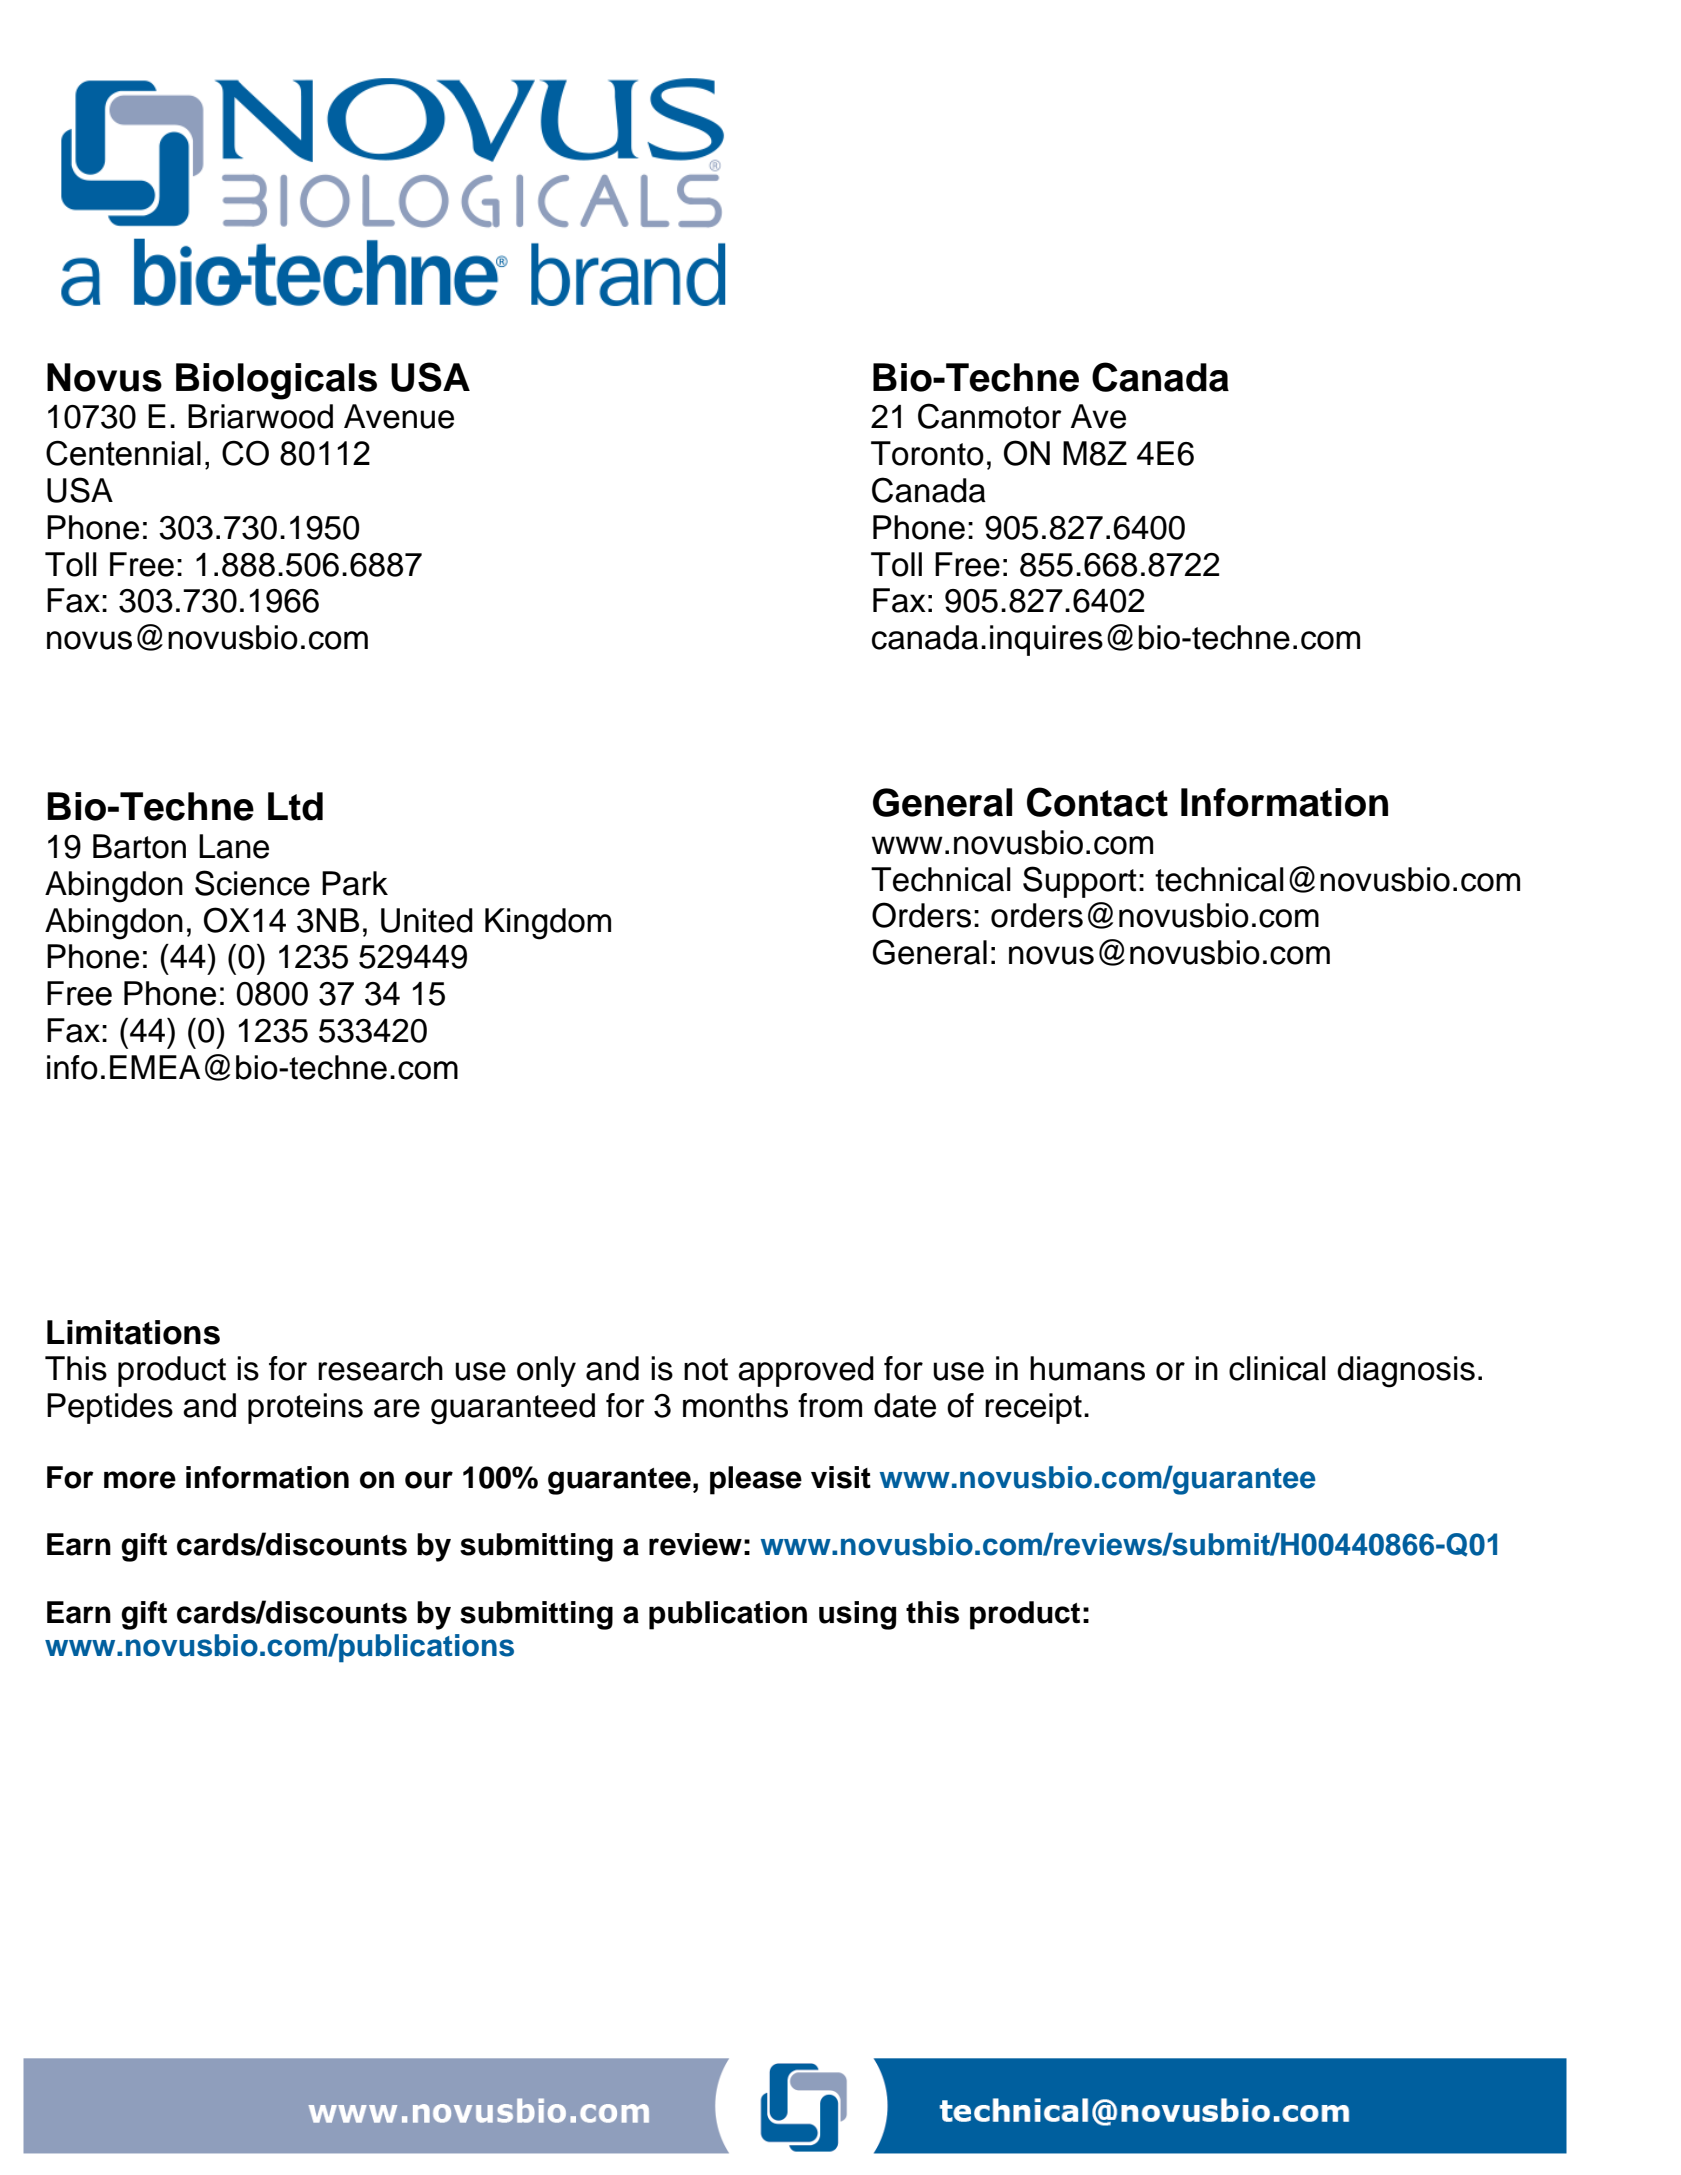  Describe the element at coordinates (276, 381) in the page. I see `Biologicals` at that location.
